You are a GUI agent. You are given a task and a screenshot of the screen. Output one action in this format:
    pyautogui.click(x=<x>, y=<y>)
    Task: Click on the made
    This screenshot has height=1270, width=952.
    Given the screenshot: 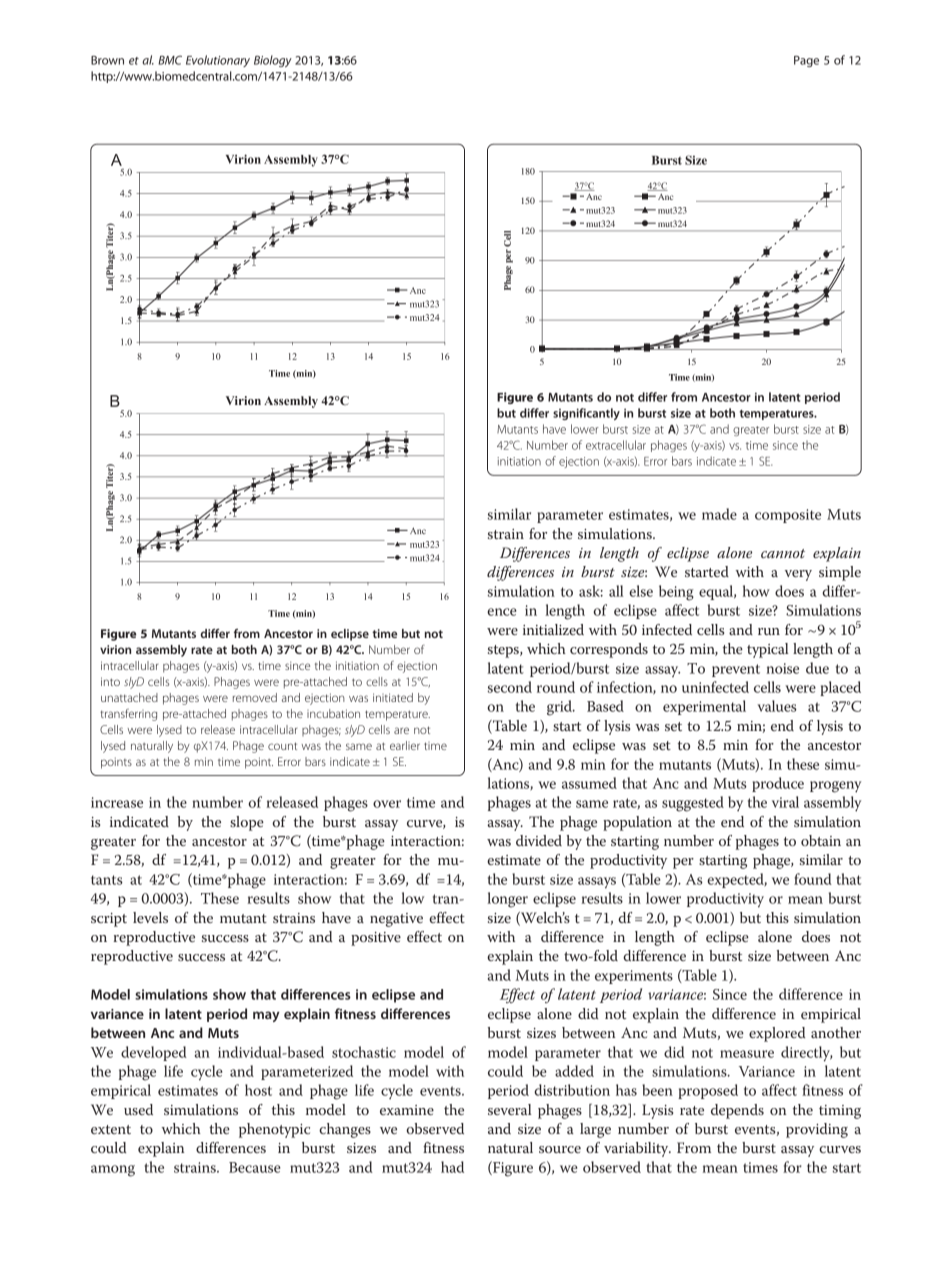 What is the action you would take?
    pyautogui.click(x=719, y=514)
